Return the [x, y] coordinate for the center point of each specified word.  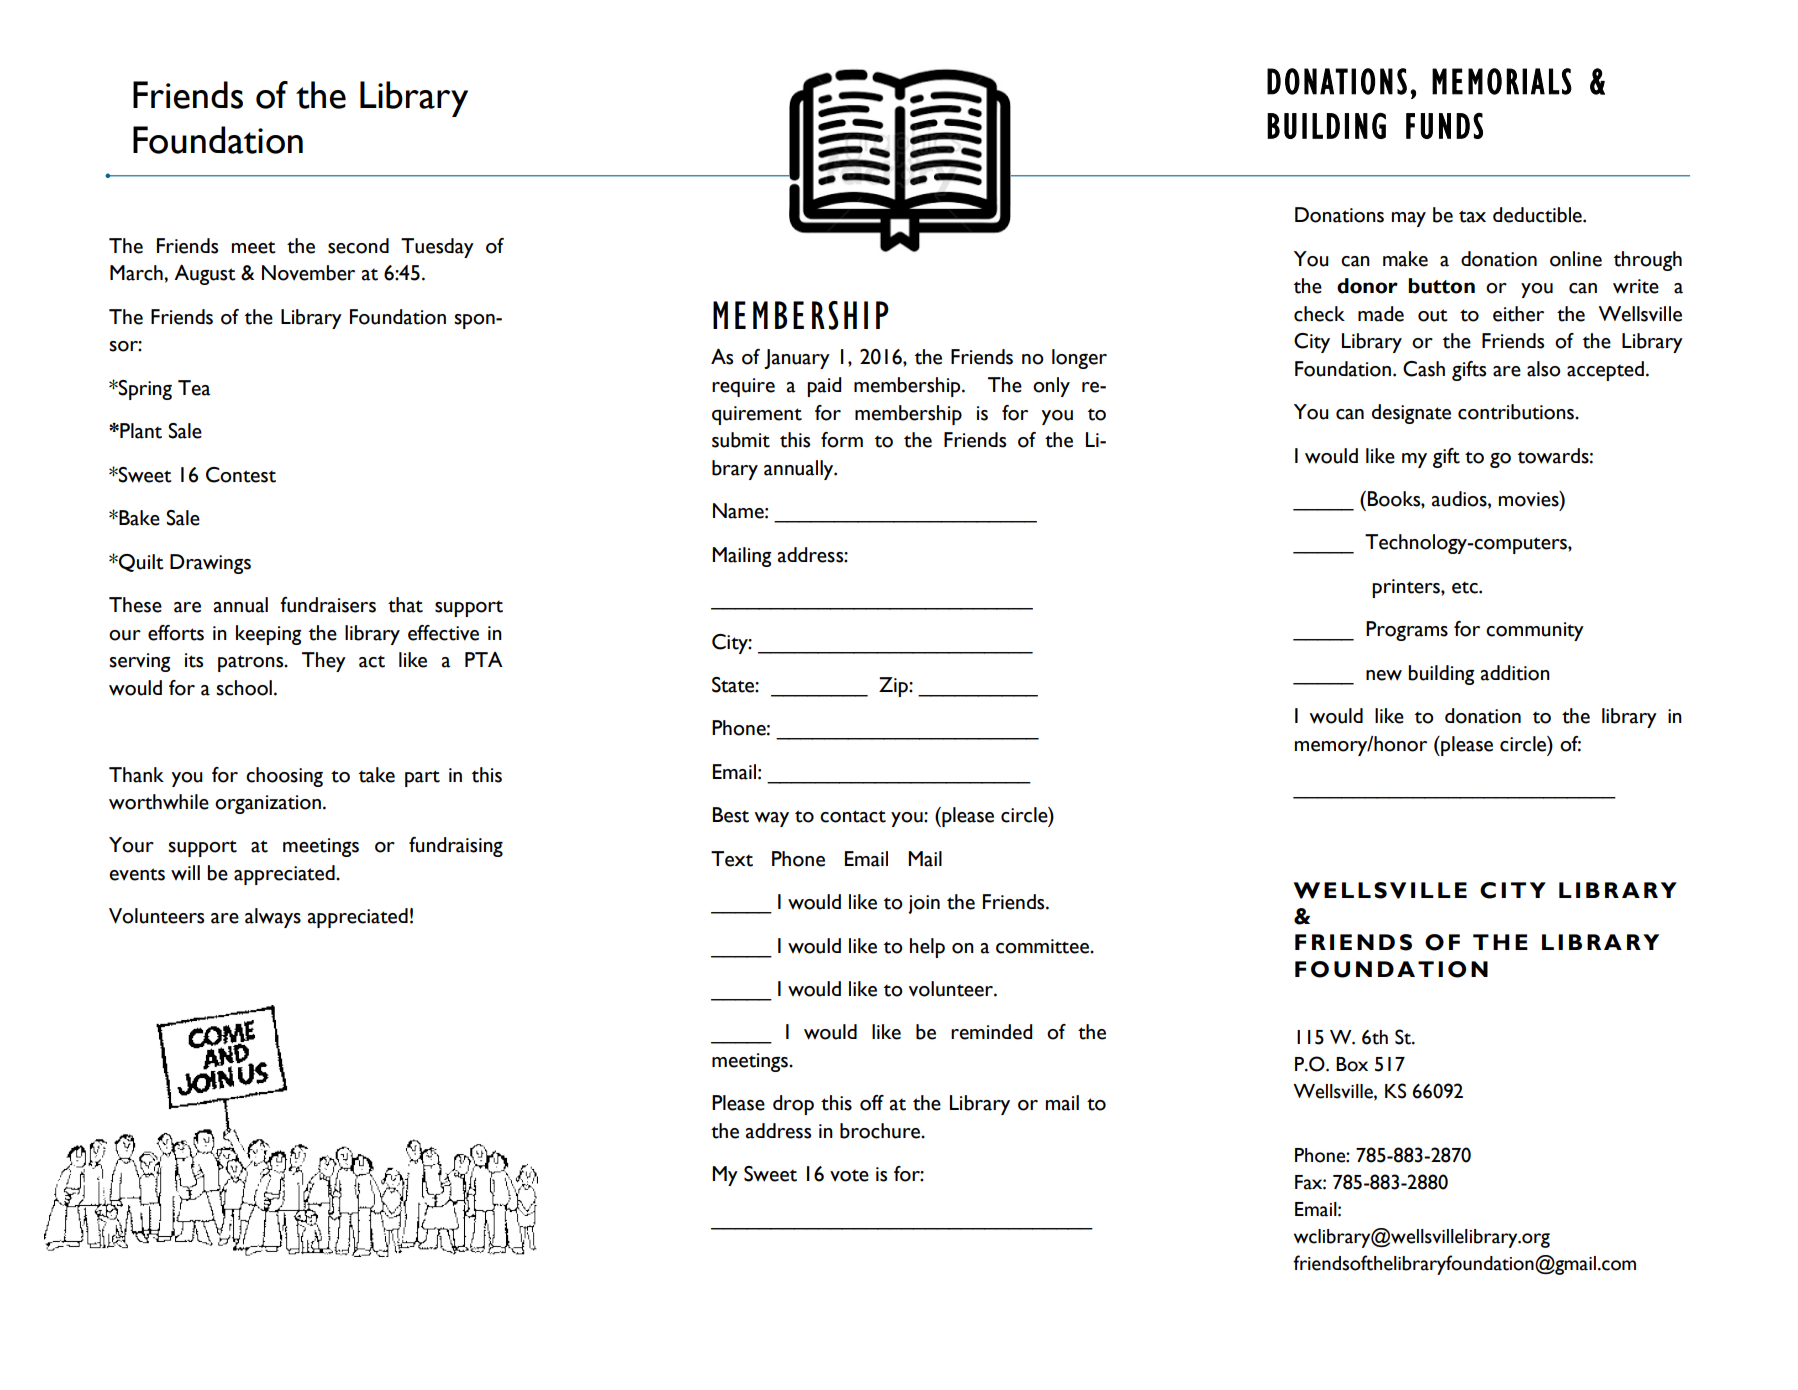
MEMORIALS [1502, 81]
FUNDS [1444, 126]
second [358, 246]
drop [793, 1105]
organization [268, 804]
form [842, 440]
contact [853, 816]
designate [1411, 414]
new [1384, 675]
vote [849, 1176]
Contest [241, 475]
